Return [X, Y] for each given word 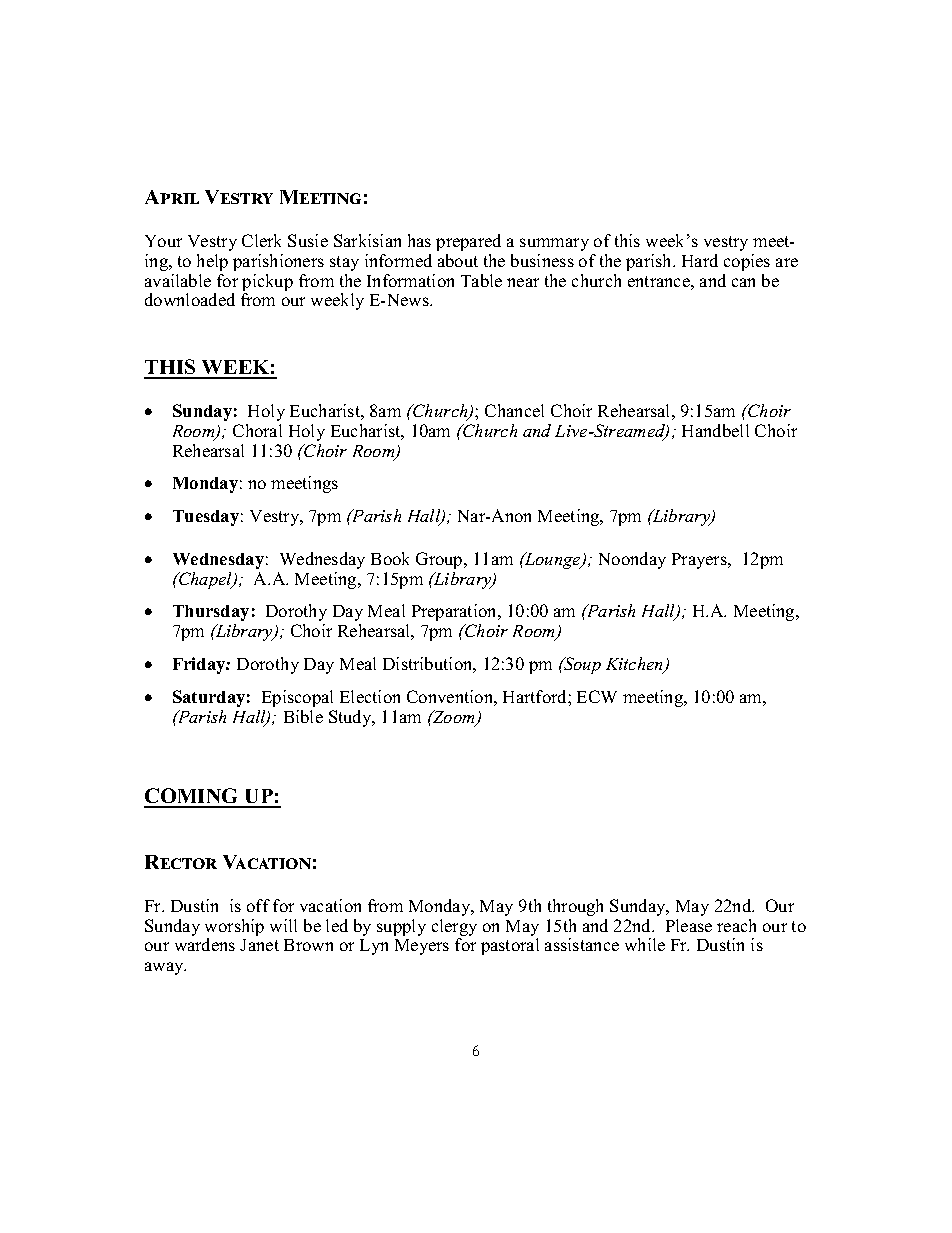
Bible [303, 716]
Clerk [261, 240]
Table [481, 280]
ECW [597, 696]
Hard [700, 260]
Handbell [715, 430]
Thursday [211, 613]
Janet [259, 945]
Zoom [454, 718]
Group [440, 560]
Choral [257, 430]
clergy [454, 927]
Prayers [700, 561]
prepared [468, 242]
